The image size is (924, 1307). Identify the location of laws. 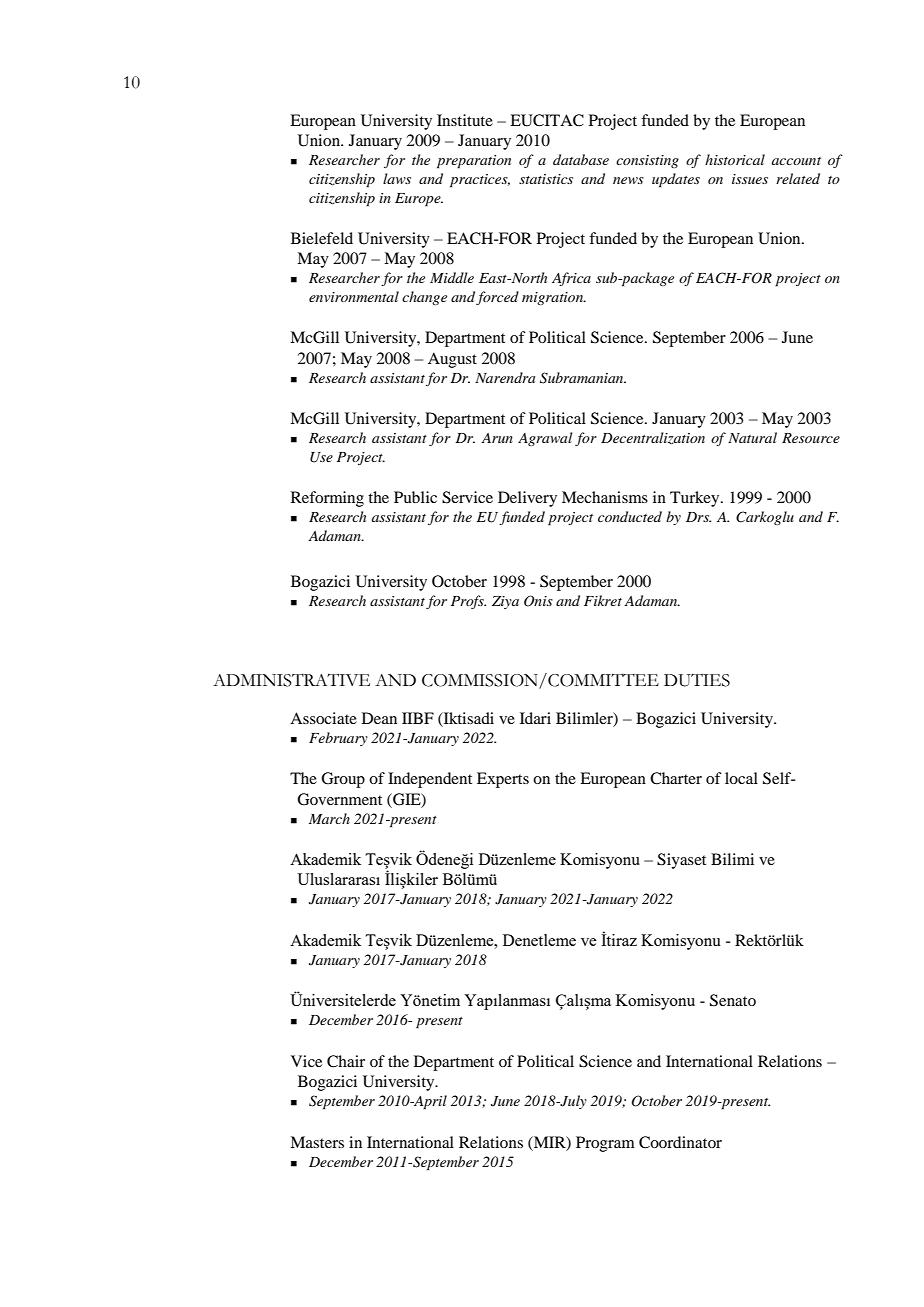
(397, 178).
